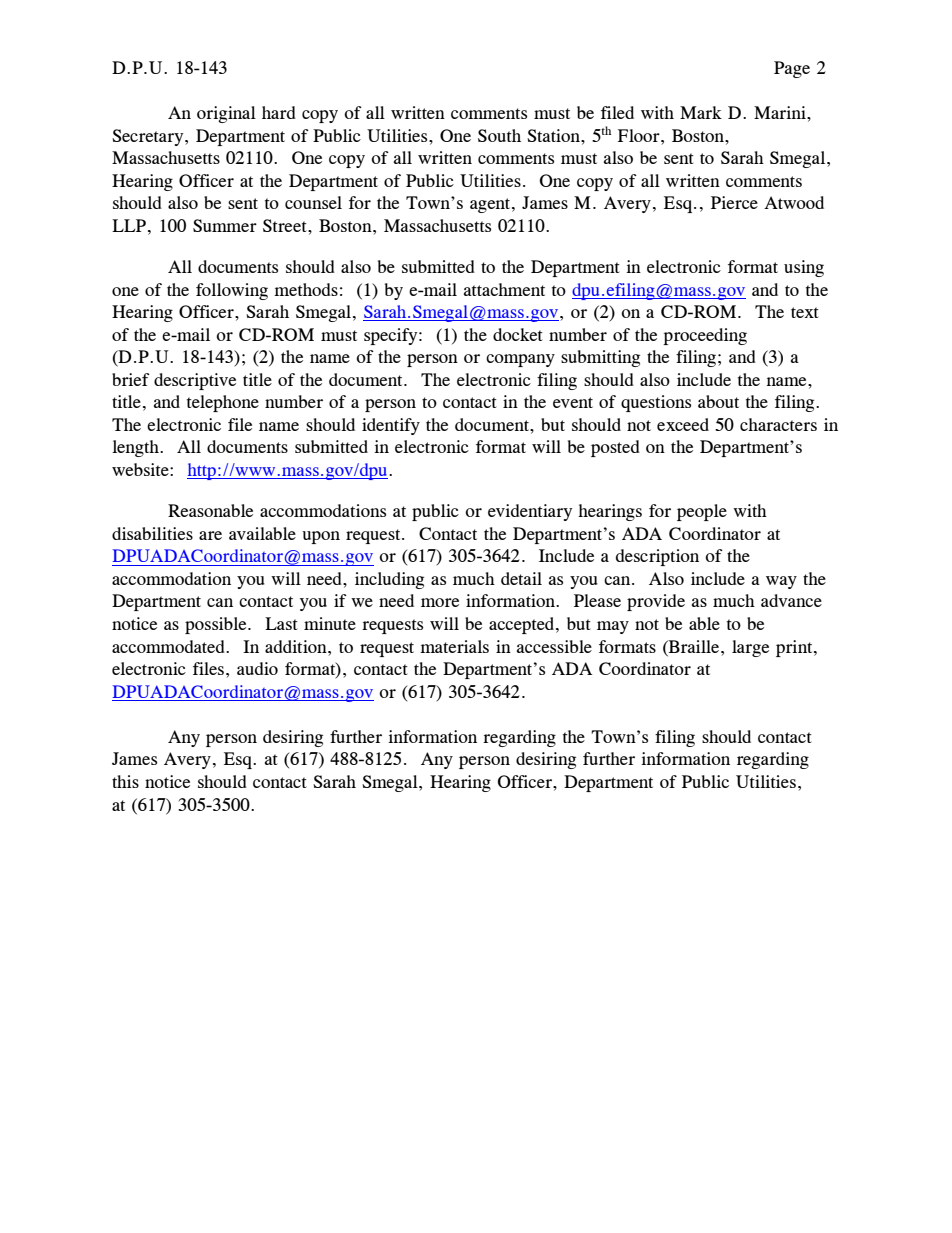 The height and width of the screenshot is (1233, 952). What do you see at coordinates (226, 114) in the screenshot?
I see `original` at bounding box center [226, 114].
